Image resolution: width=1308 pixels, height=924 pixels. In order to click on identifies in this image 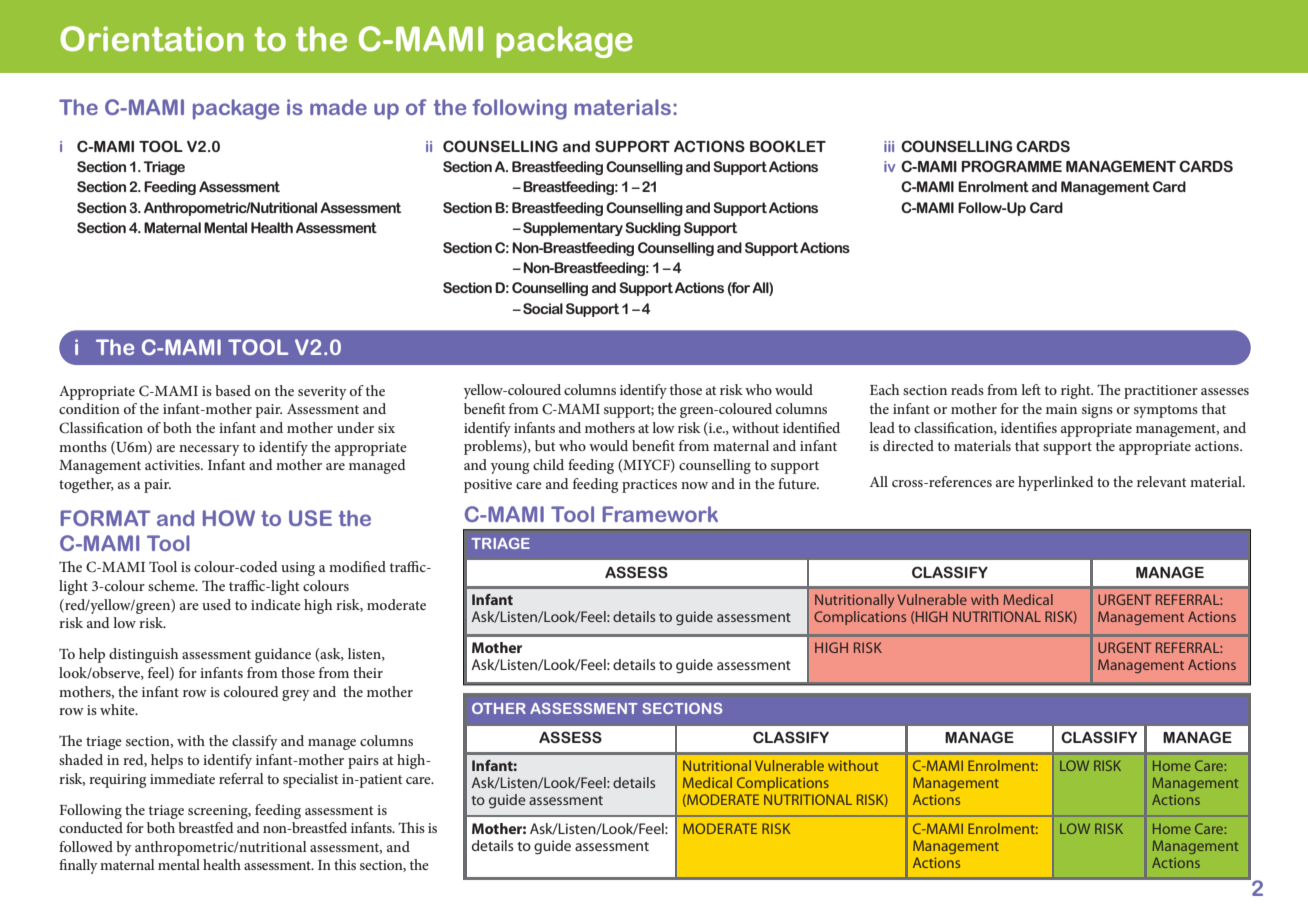, I will do `click(1029, 427)`.
